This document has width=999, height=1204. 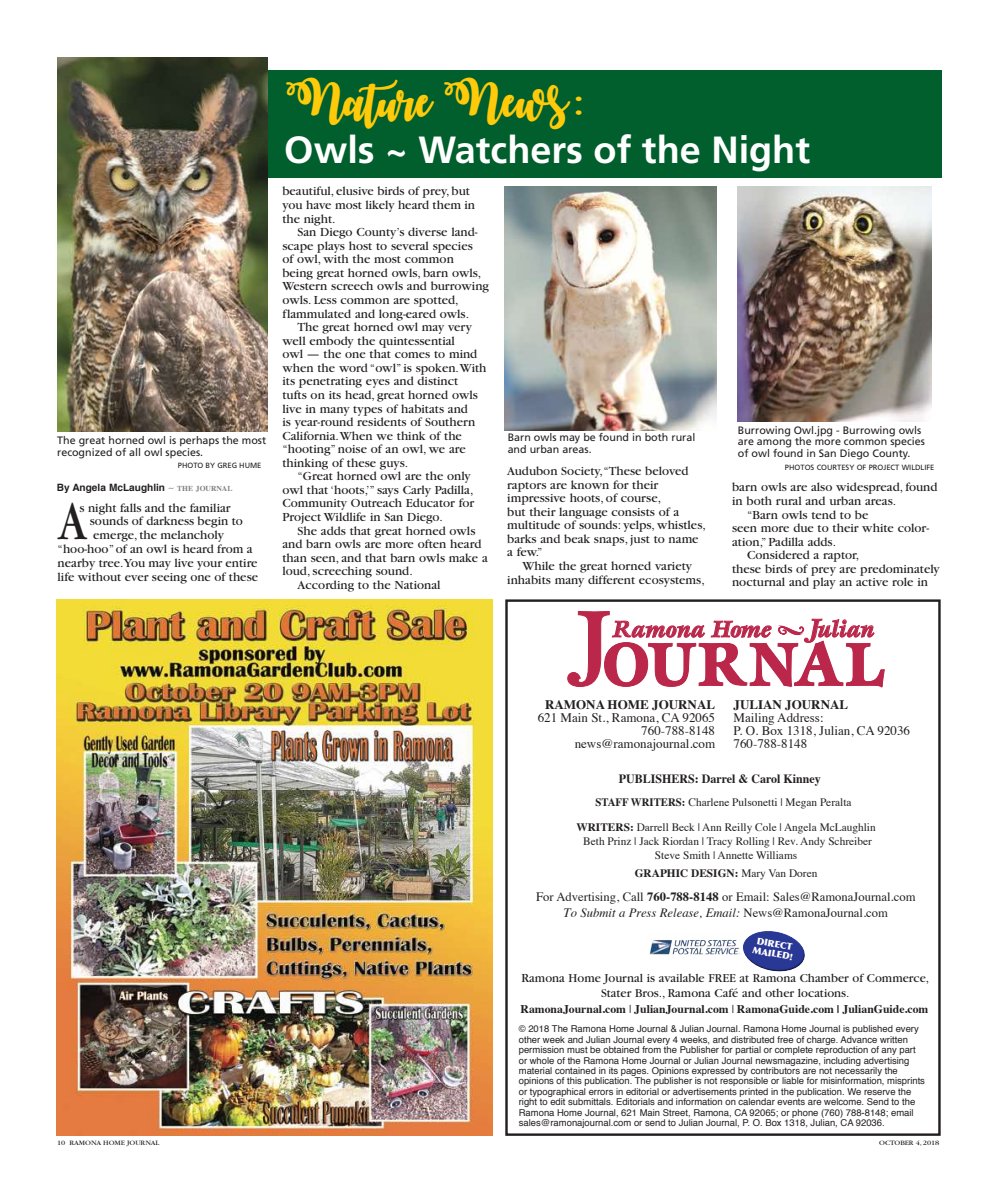 I want to click on Beth, so click(x=594, y=841).
